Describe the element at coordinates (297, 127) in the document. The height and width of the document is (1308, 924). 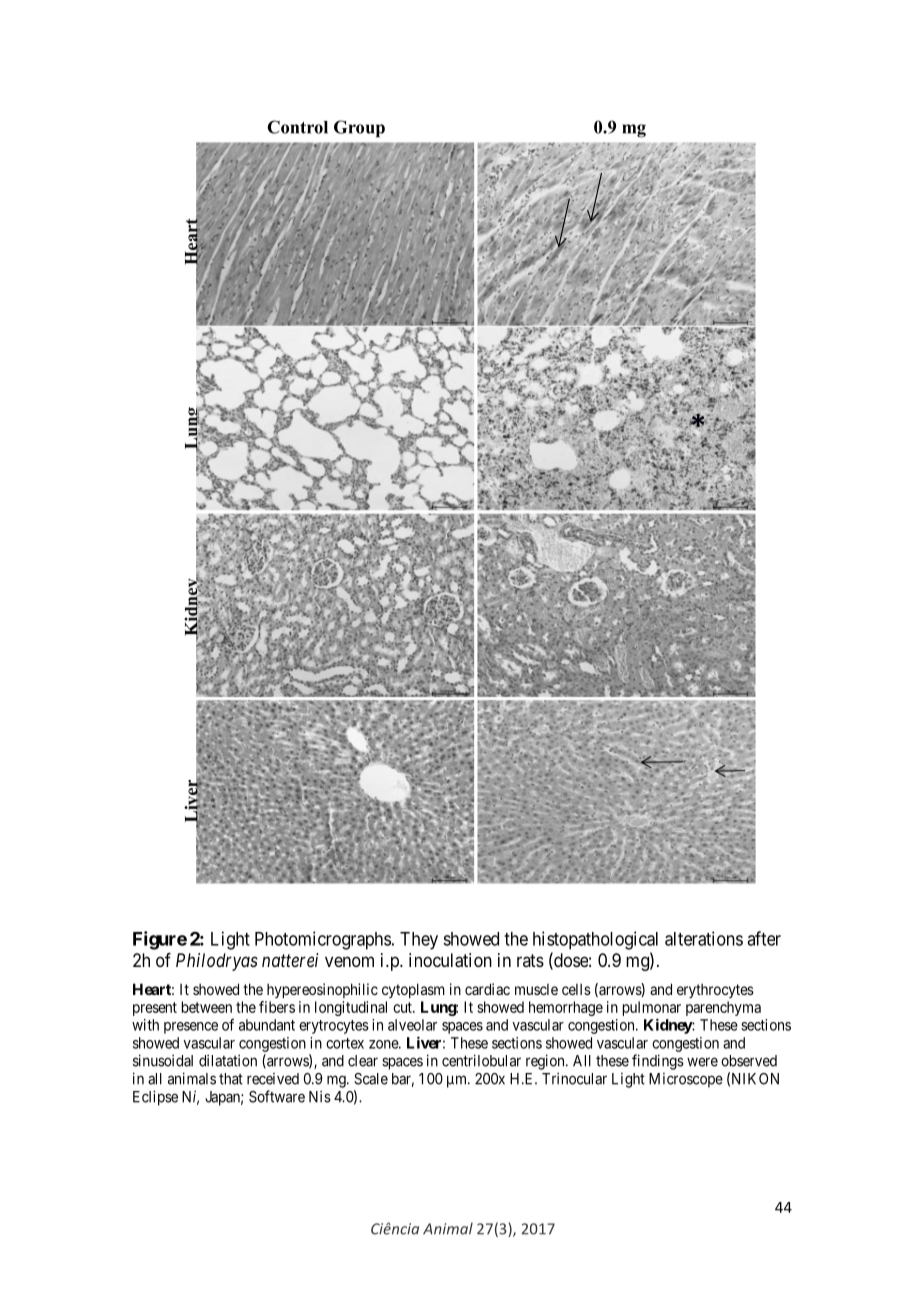
I see `Control` at that location.
